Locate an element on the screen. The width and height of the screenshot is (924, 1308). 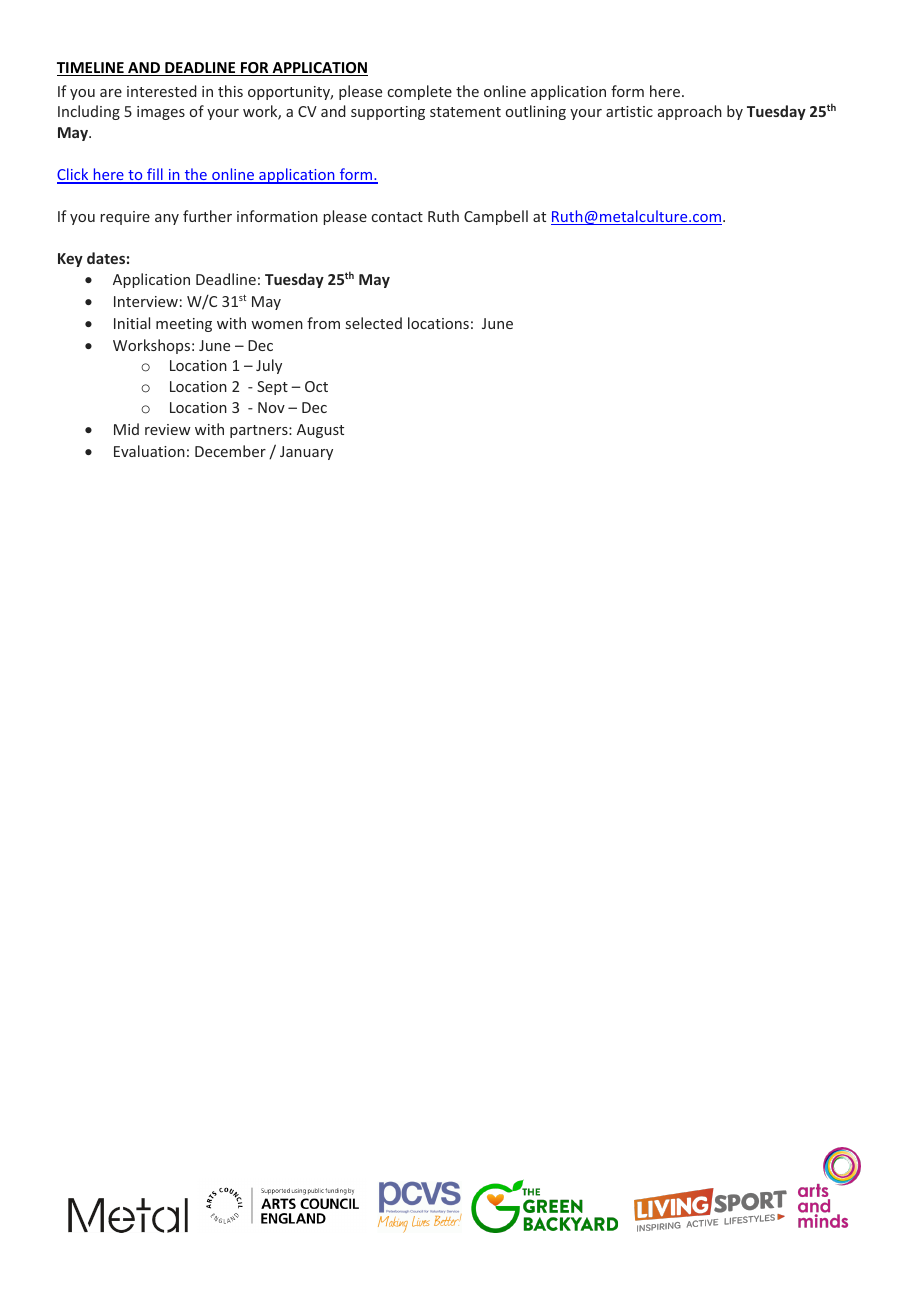
interested is located at coordinates (162, 91).
